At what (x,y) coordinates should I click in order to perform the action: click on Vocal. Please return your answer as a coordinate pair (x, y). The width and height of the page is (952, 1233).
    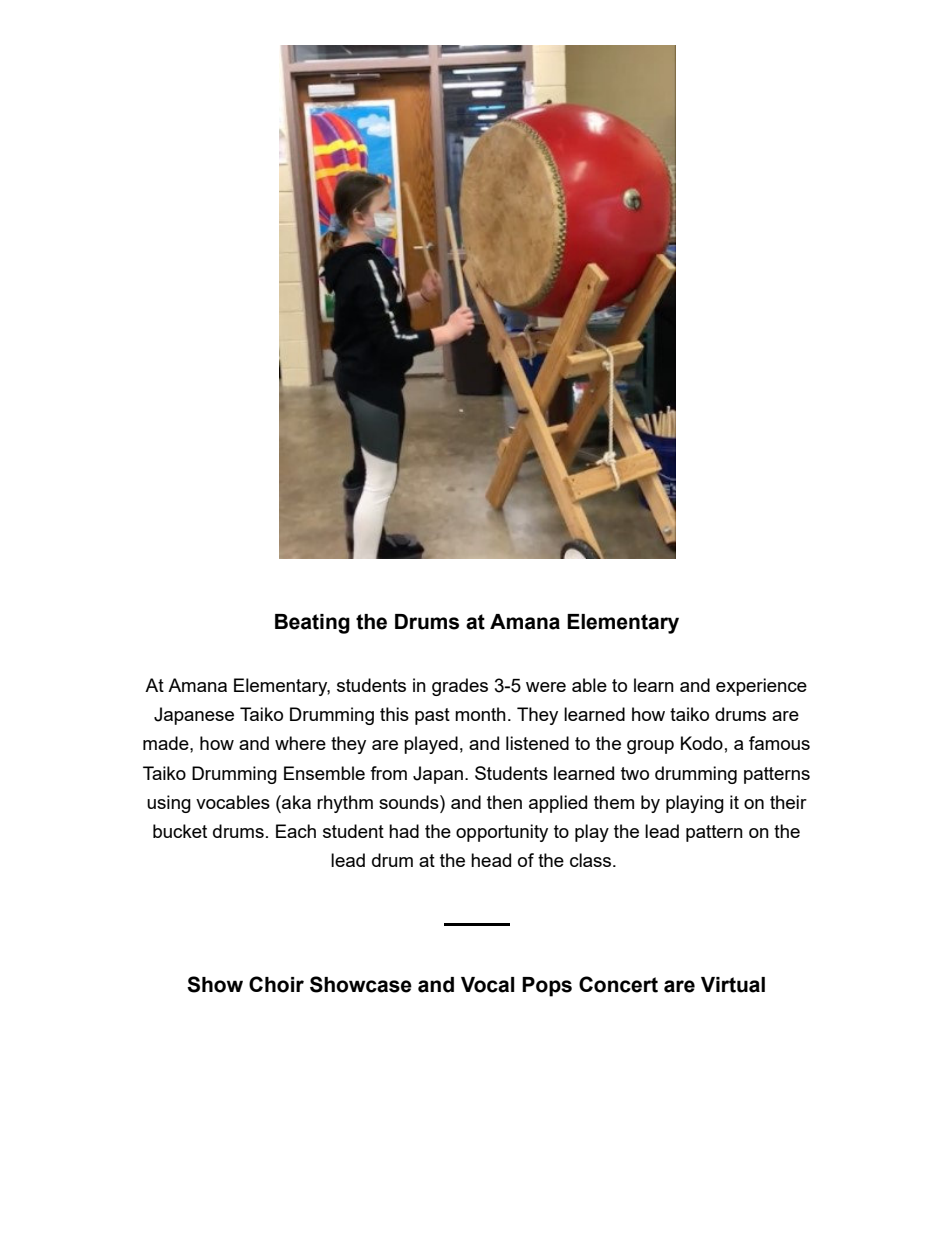
    Looking at the image, I should click on (487, 985).
